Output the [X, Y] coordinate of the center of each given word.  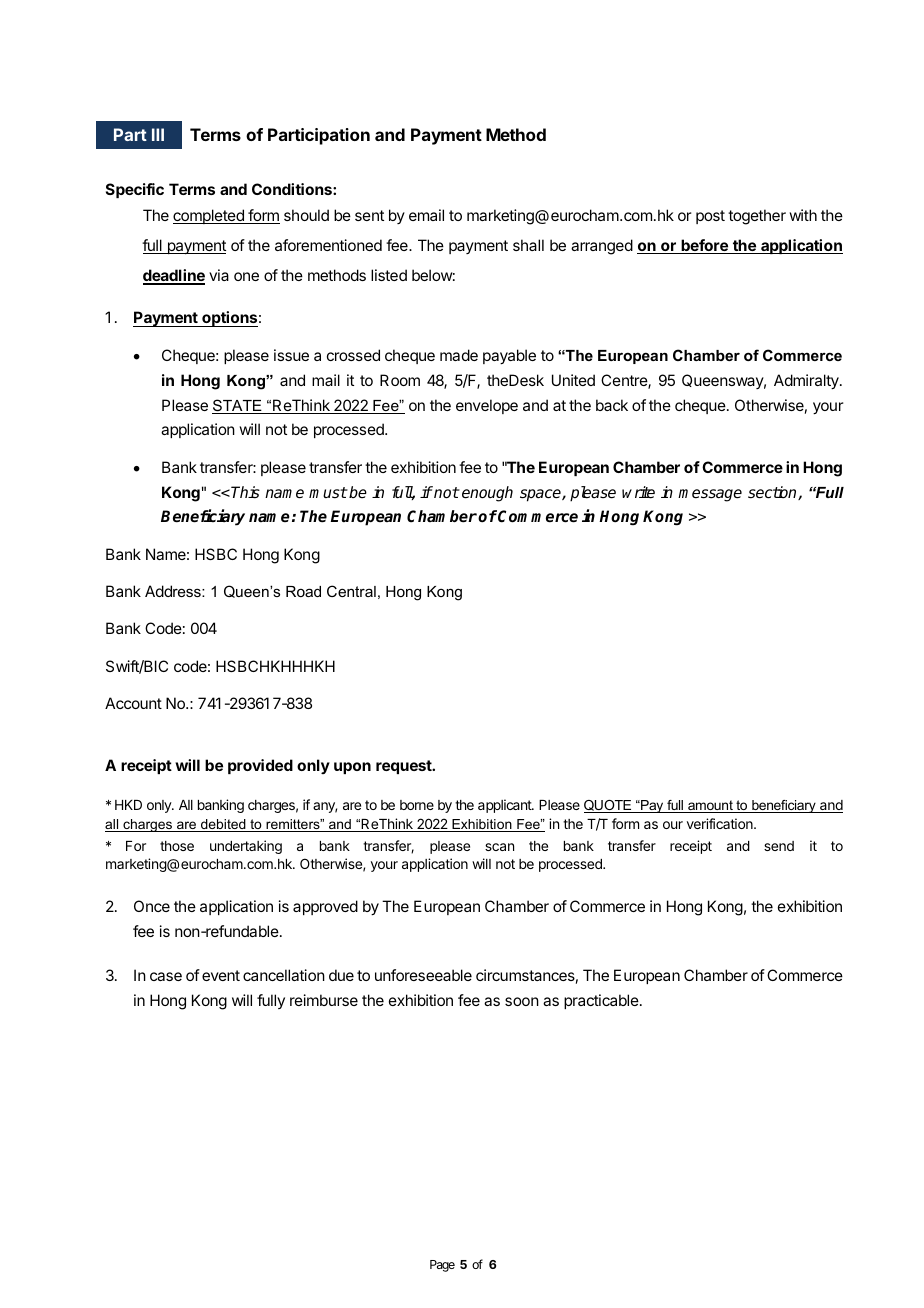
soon [522, 1001]
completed [209, 216]
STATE [238, 406]
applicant [505, 806]
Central [351, 591]
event [221, 975]
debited [223, 825]
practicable [602, 1001]
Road [303, 591]
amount [710, 806]
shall [528, 245]
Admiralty [807, 382]
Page [442, 1266]
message [710, 495]
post [710, 217]
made [459, 355]
